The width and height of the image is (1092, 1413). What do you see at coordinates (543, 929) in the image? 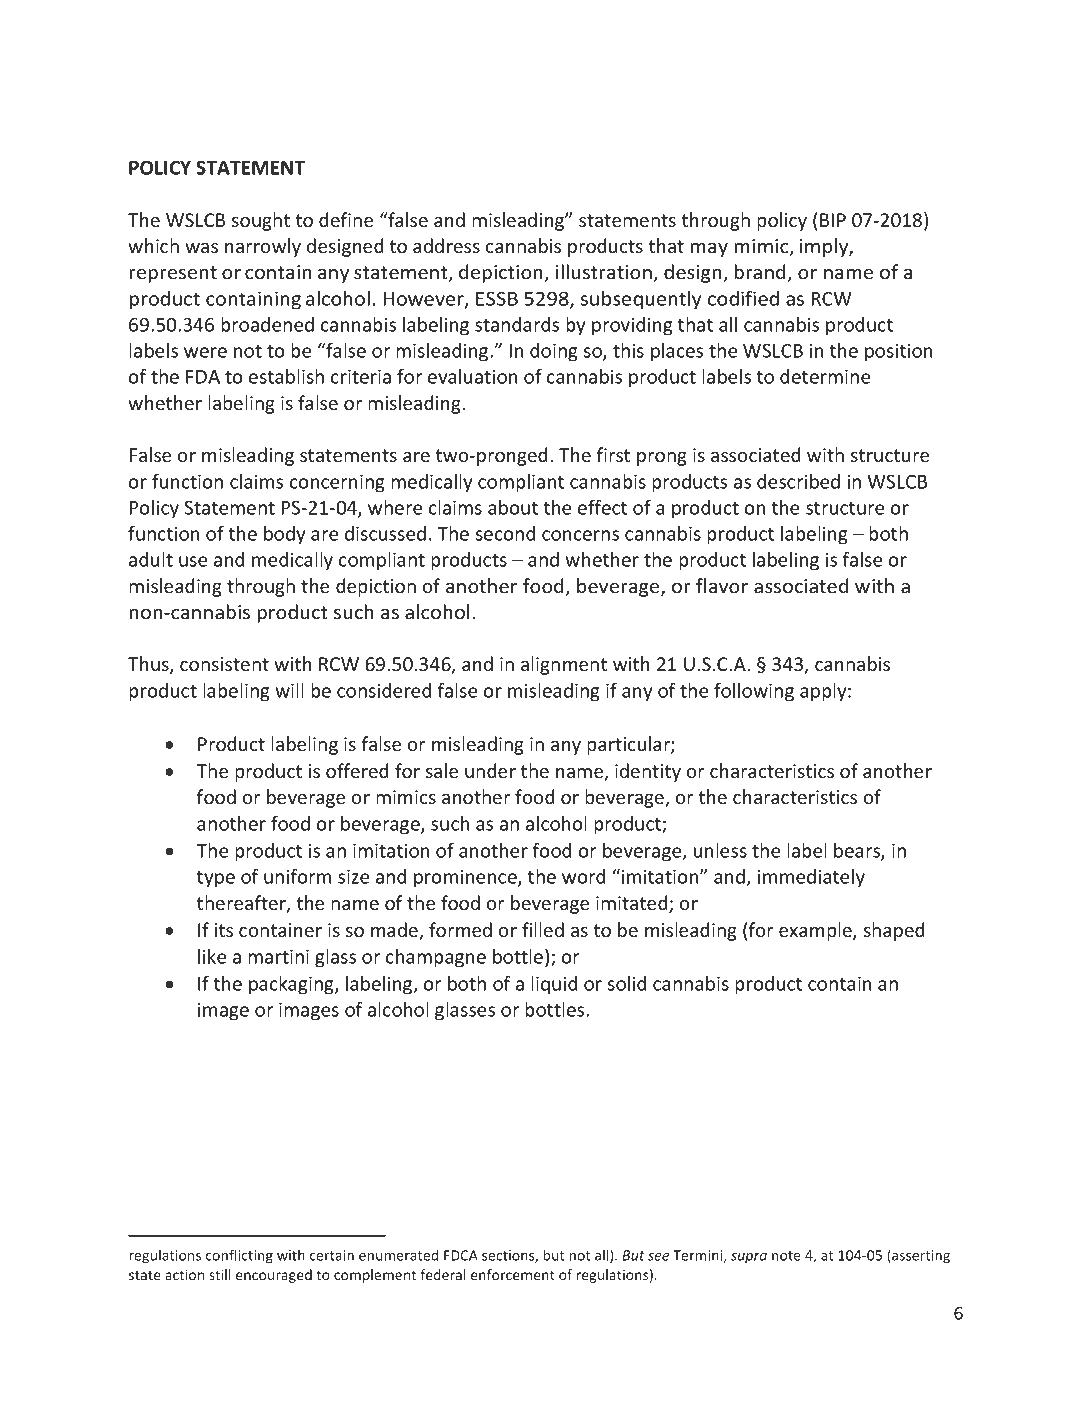
I see `filled` at bounding box center [543, 929].
